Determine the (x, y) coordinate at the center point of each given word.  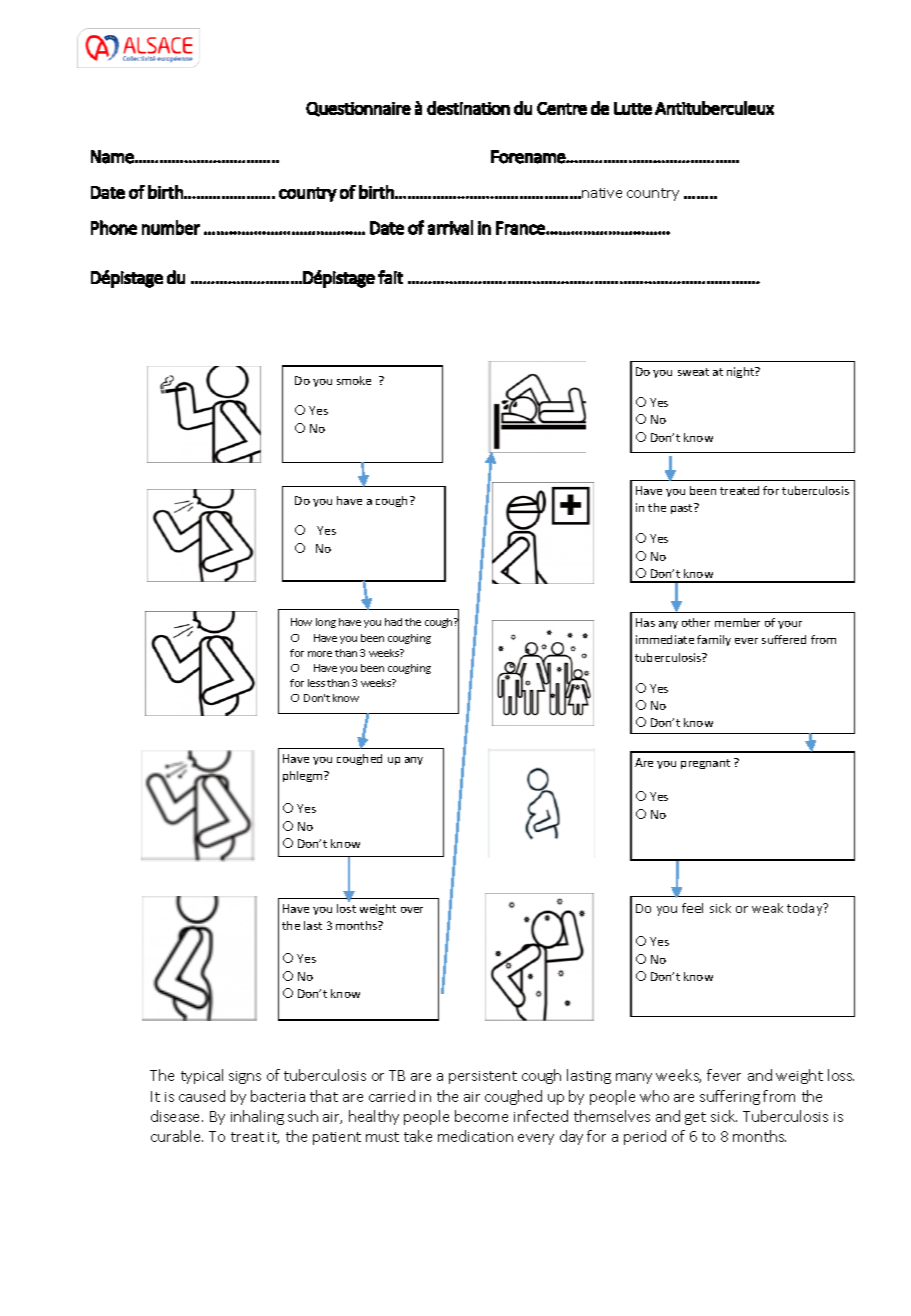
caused (202, 1096)
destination (468, 108)
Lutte (633, 108)
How (301, 622)
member (737, 622)
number (171, 227)
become (481, 1116)
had (393, 622)
